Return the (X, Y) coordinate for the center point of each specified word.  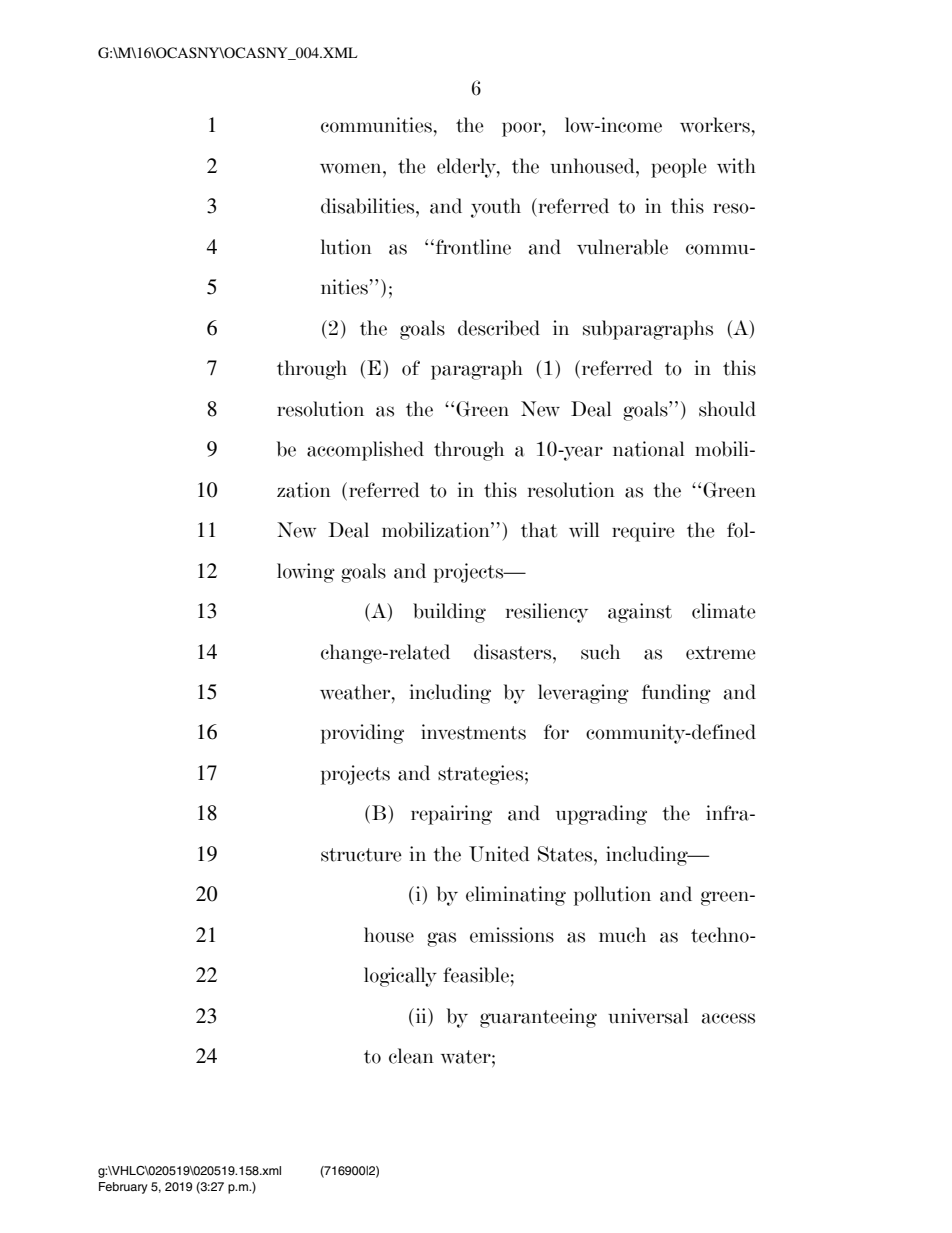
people (679, 168)
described (499, 328)
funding (676, 694)
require (643, 532)
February (123, 1188)
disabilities (369, 206)
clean (411, 1056)
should (727, 409)
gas (441, 939)
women (352, 168)
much (622, 935)
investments (473, 732)
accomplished (365, 451)
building (449, 613)
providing (362, 734)
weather (356, 692)
